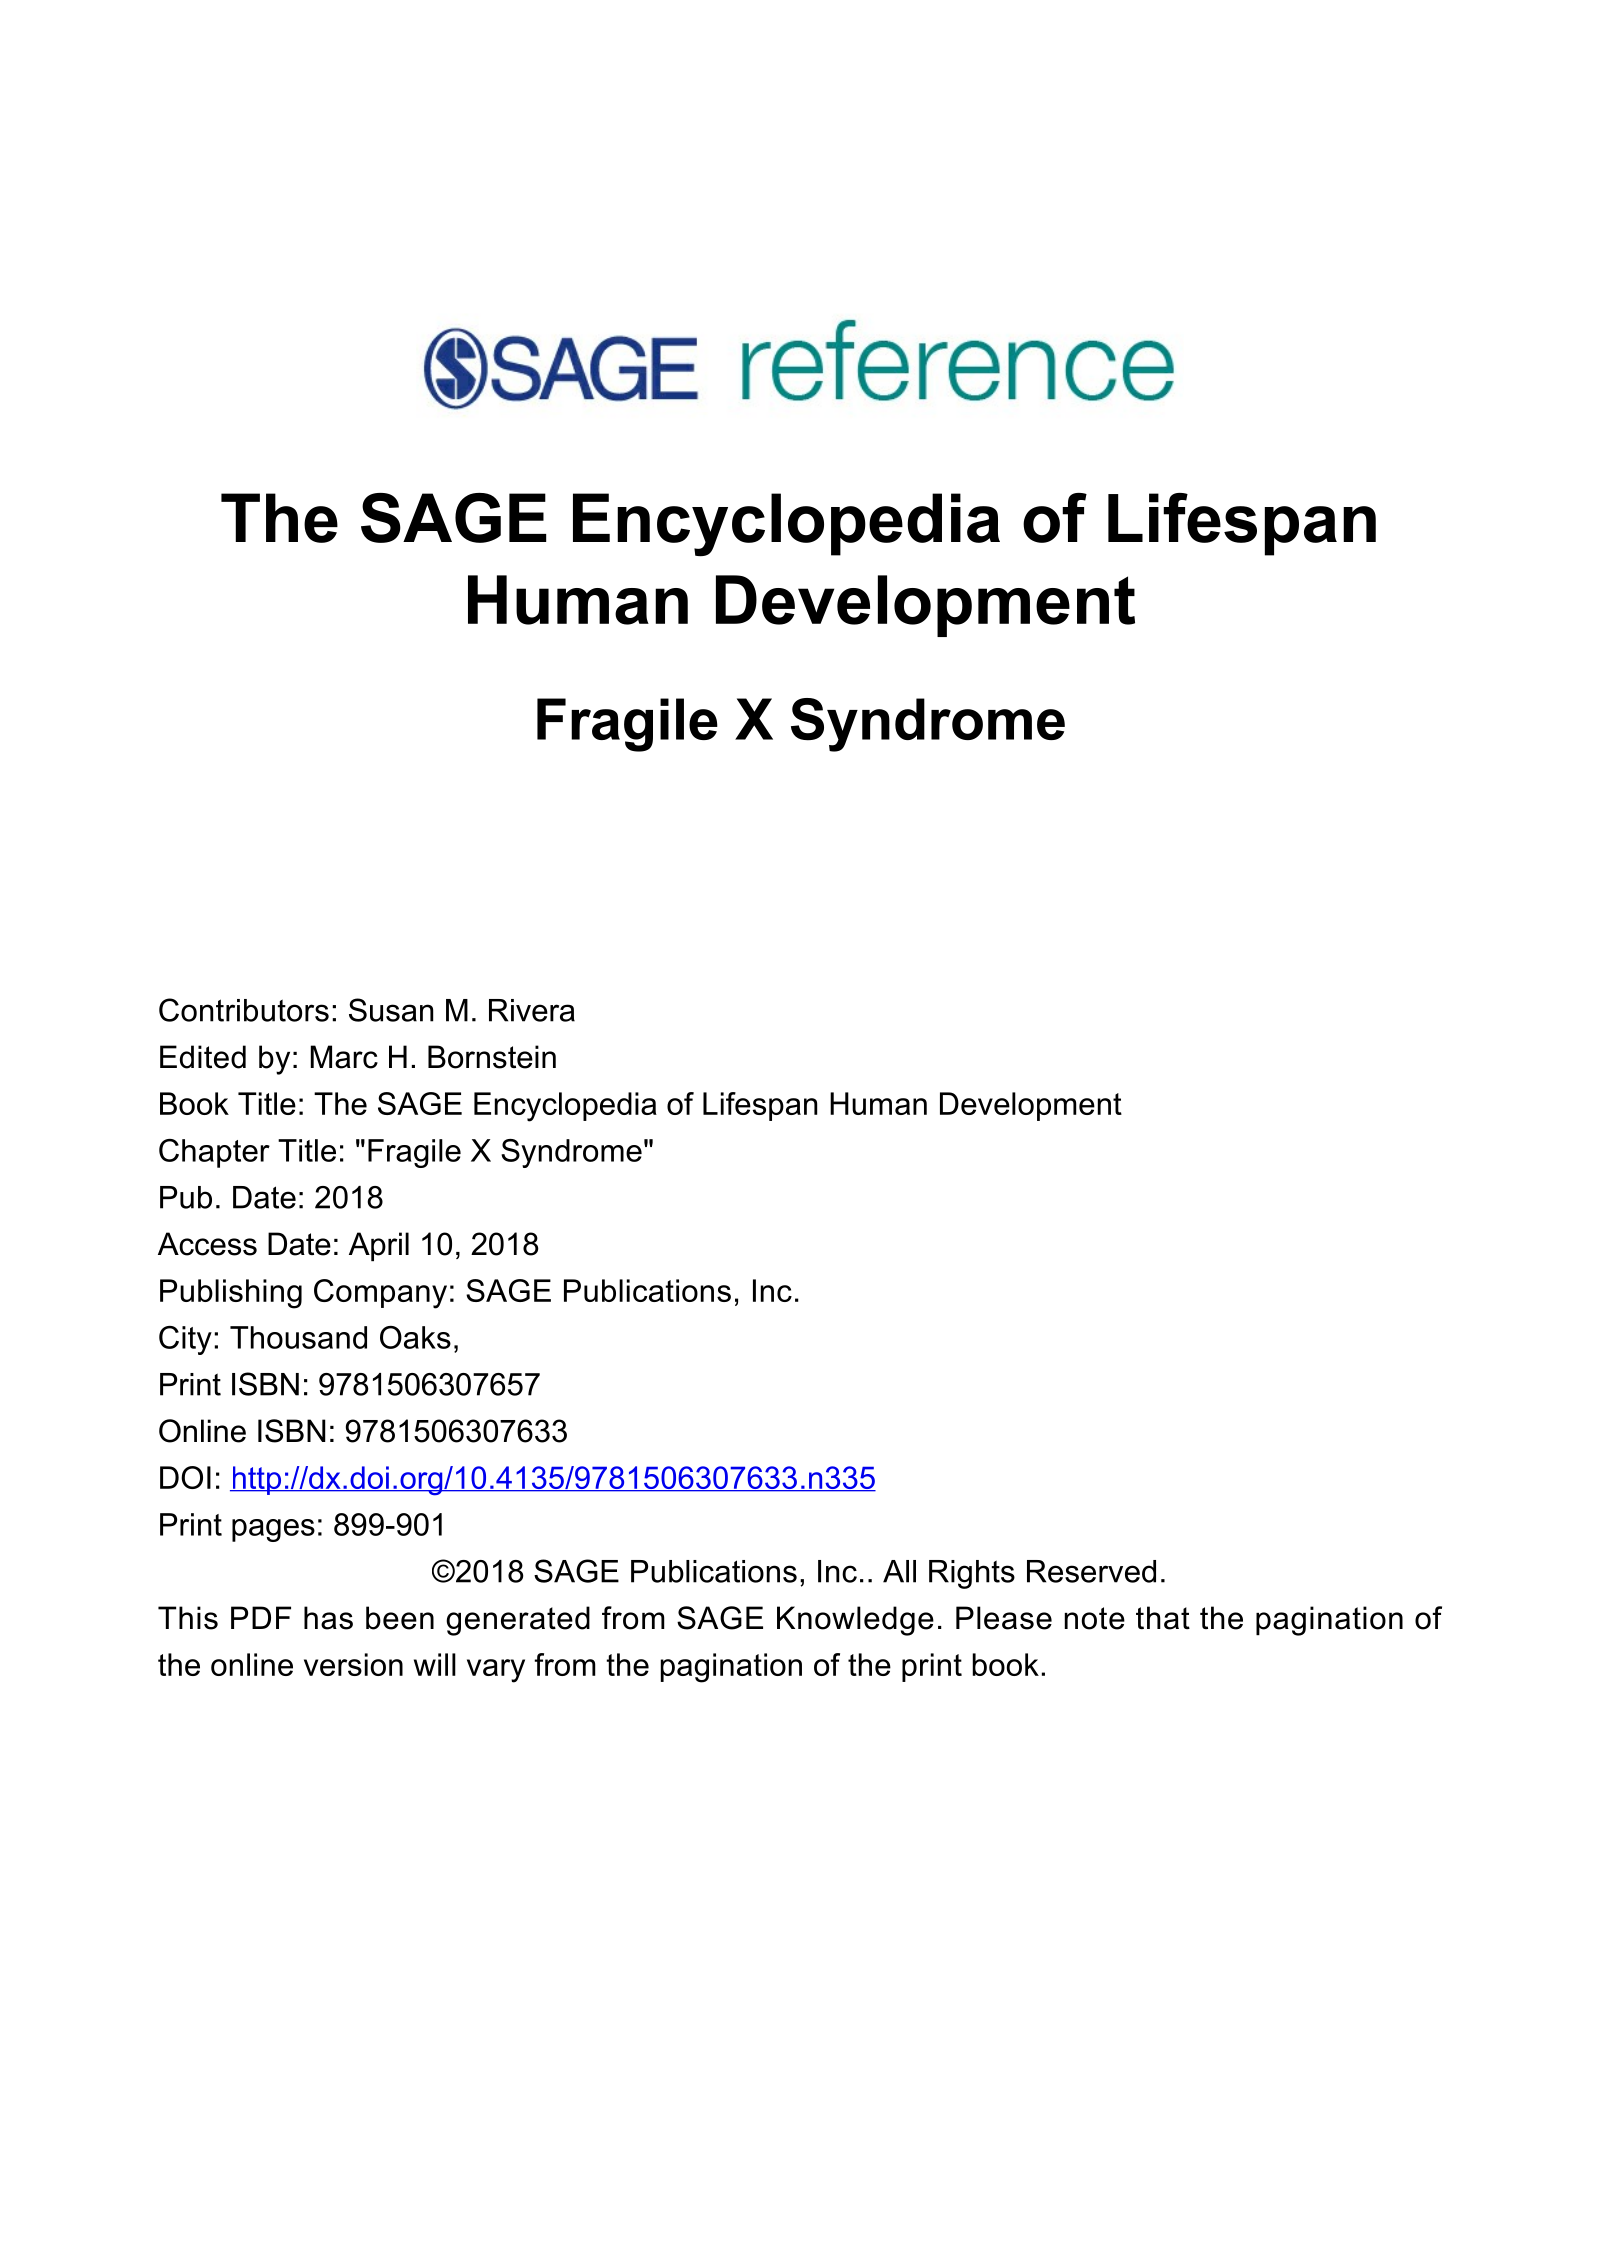  Describe the element at coordinates (391, 1010) in the screenshot. I see `Susan` at that location.
